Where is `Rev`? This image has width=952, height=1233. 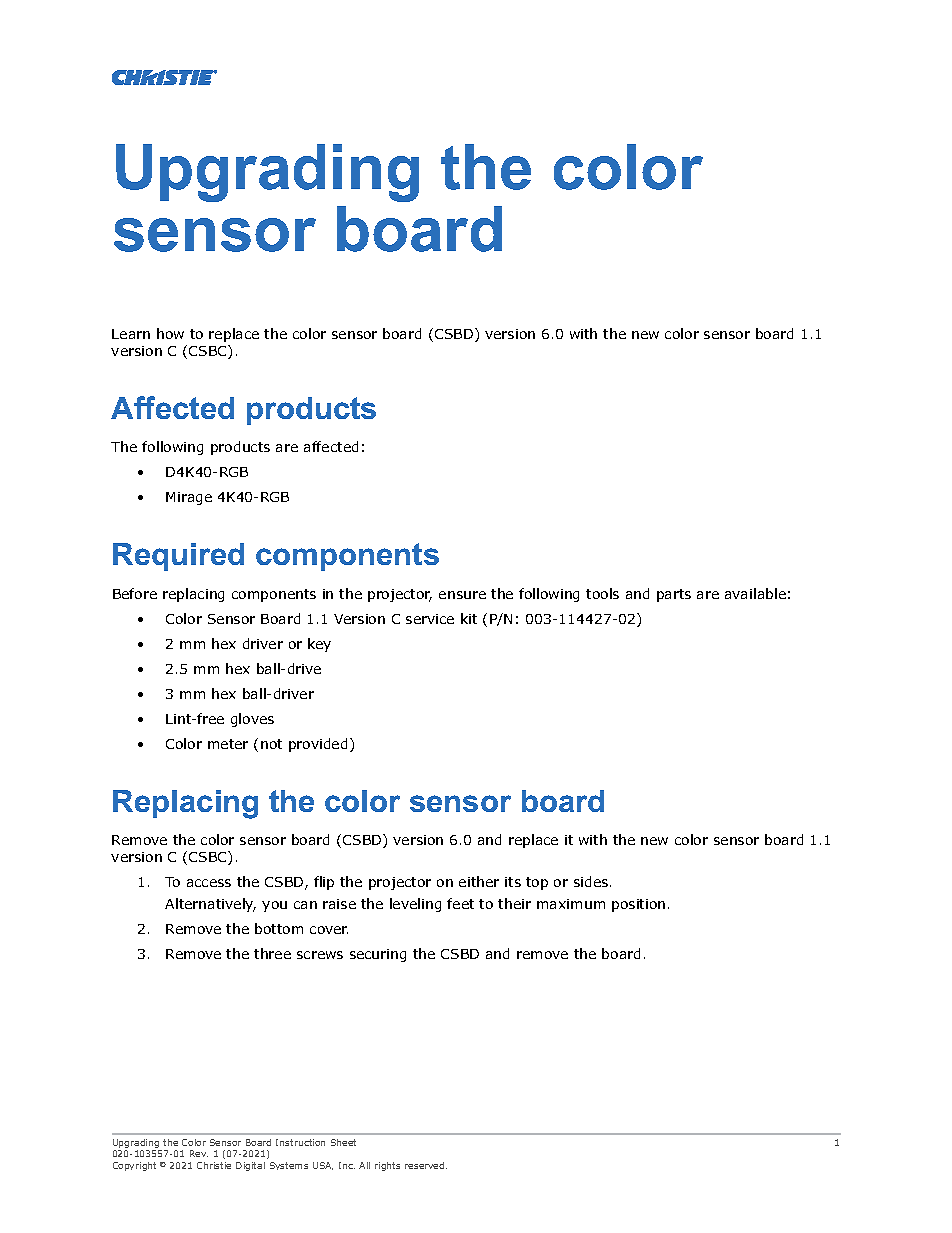
Rev is located at coordinates (199, 1153).
